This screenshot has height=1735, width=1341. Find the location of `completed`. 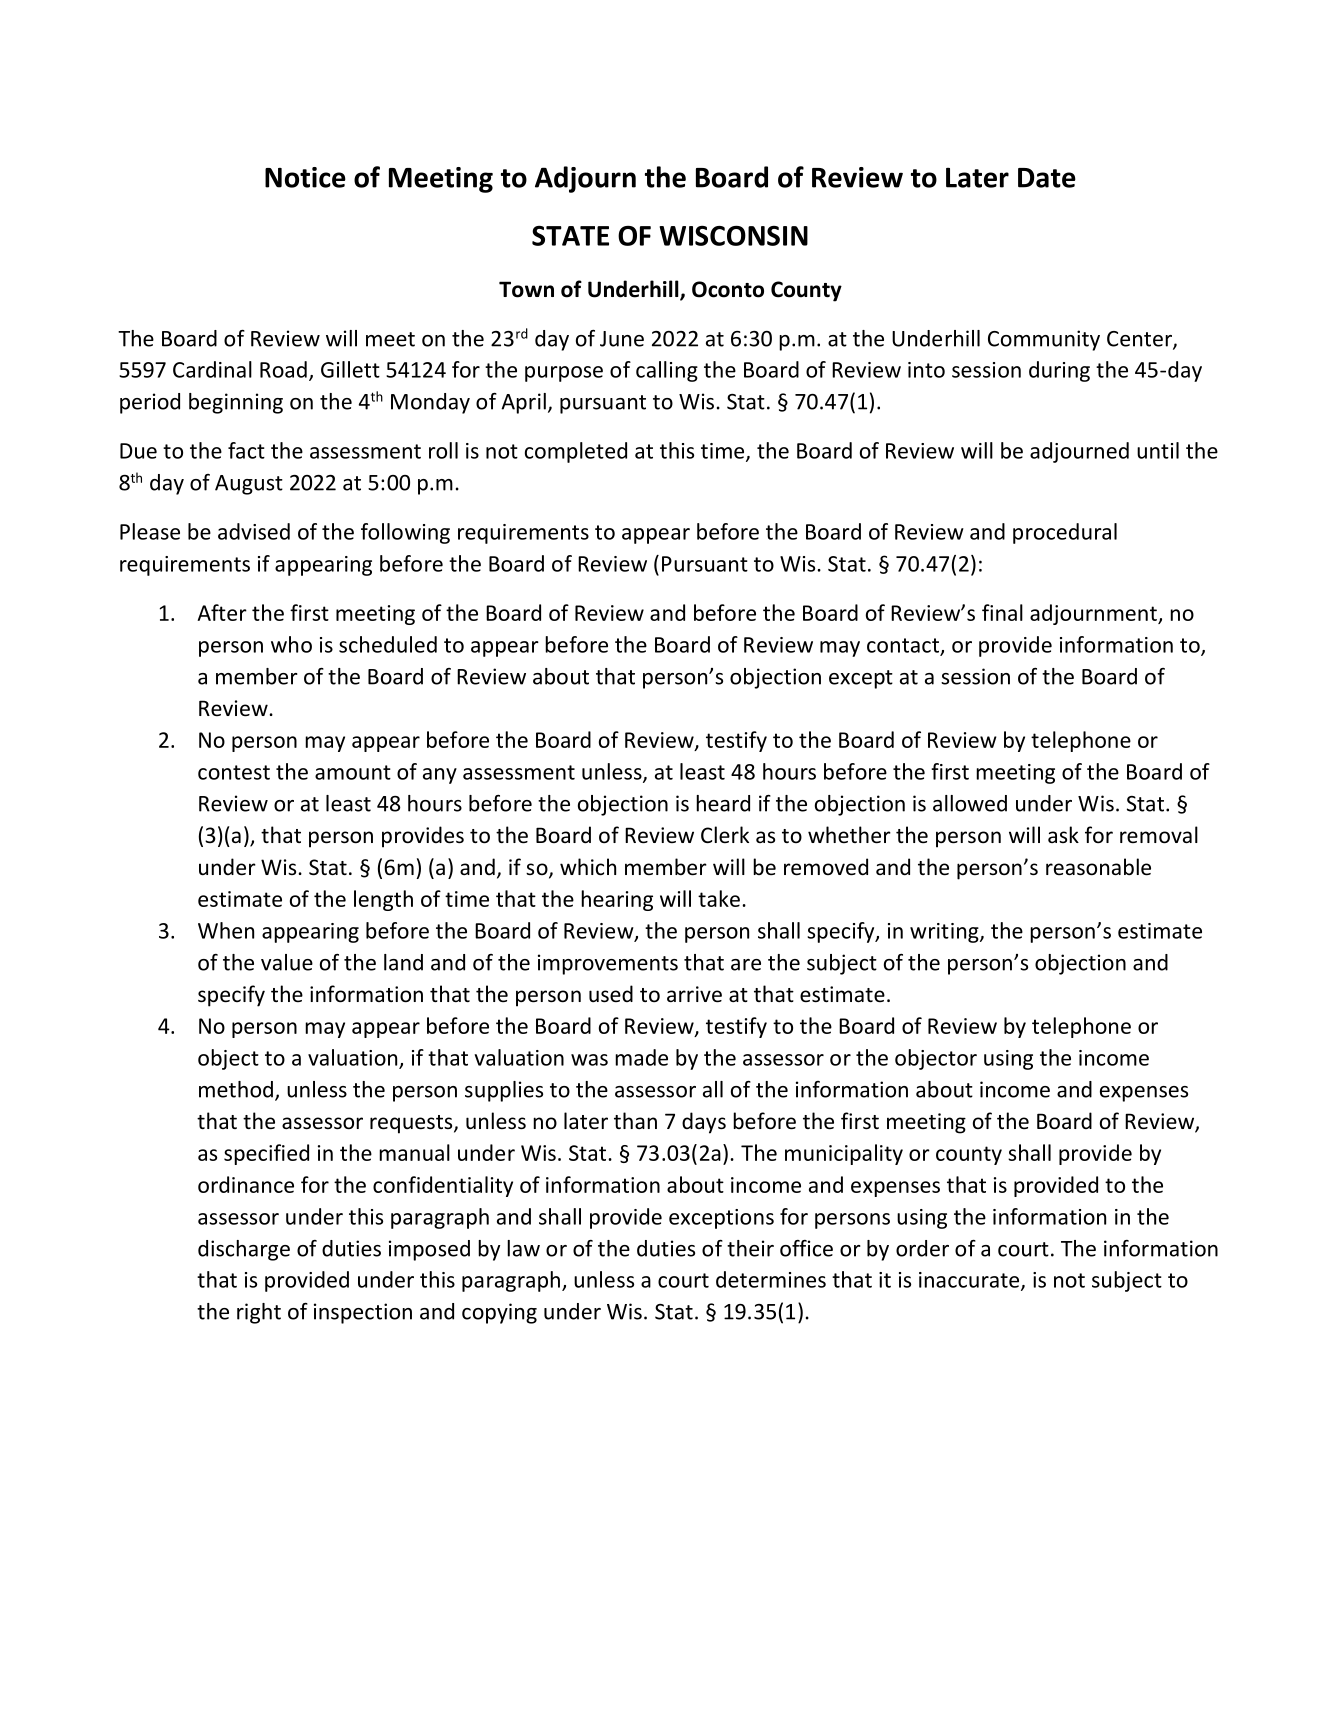

completed is located at coordinates (576, 452).
